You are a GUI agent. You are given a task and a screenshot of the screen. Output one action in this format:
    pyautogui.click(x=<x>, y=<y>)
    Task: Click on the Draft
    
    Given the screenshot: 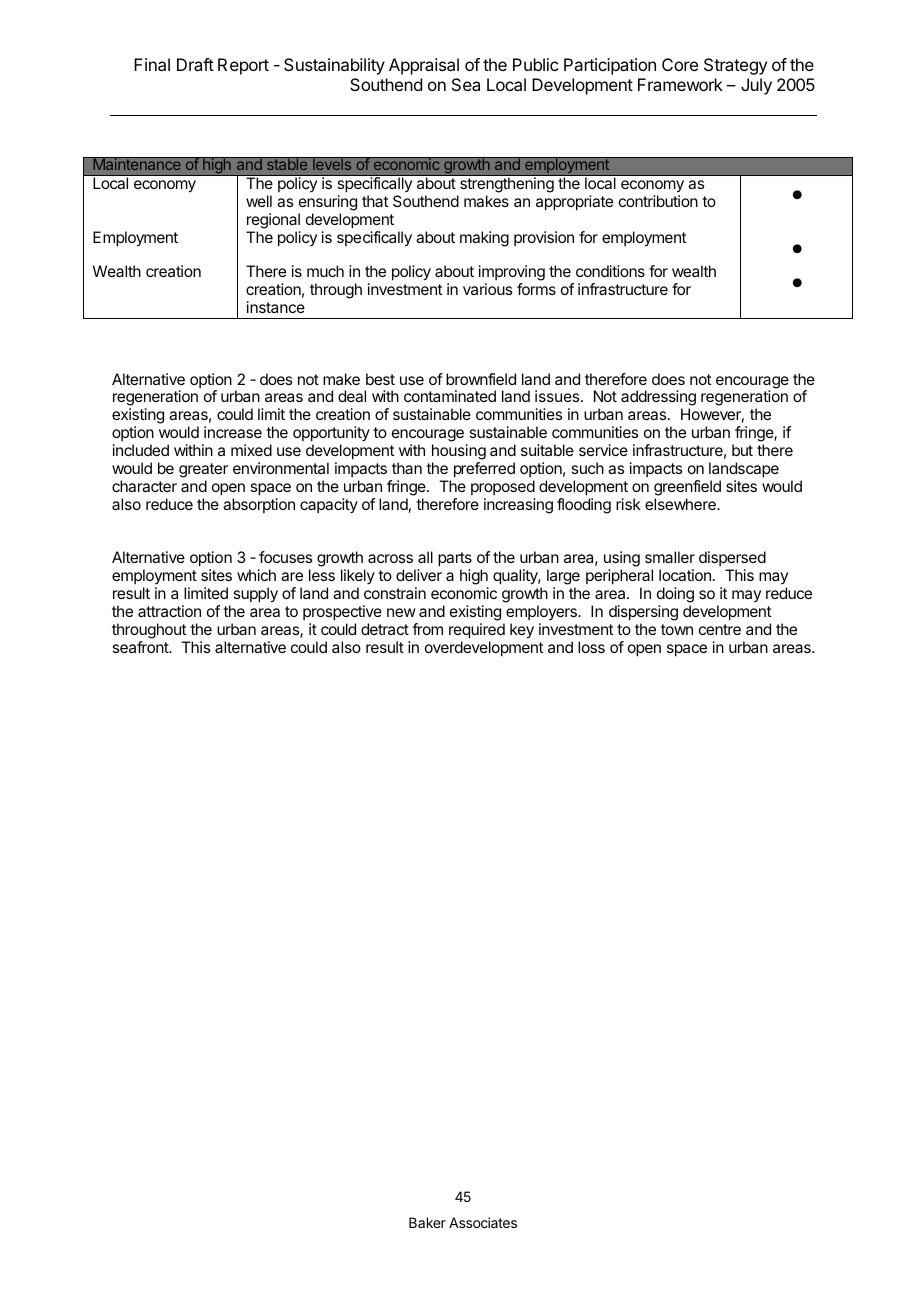 What is the action you would take?
    pyautogui.click(x=195, y=64)
